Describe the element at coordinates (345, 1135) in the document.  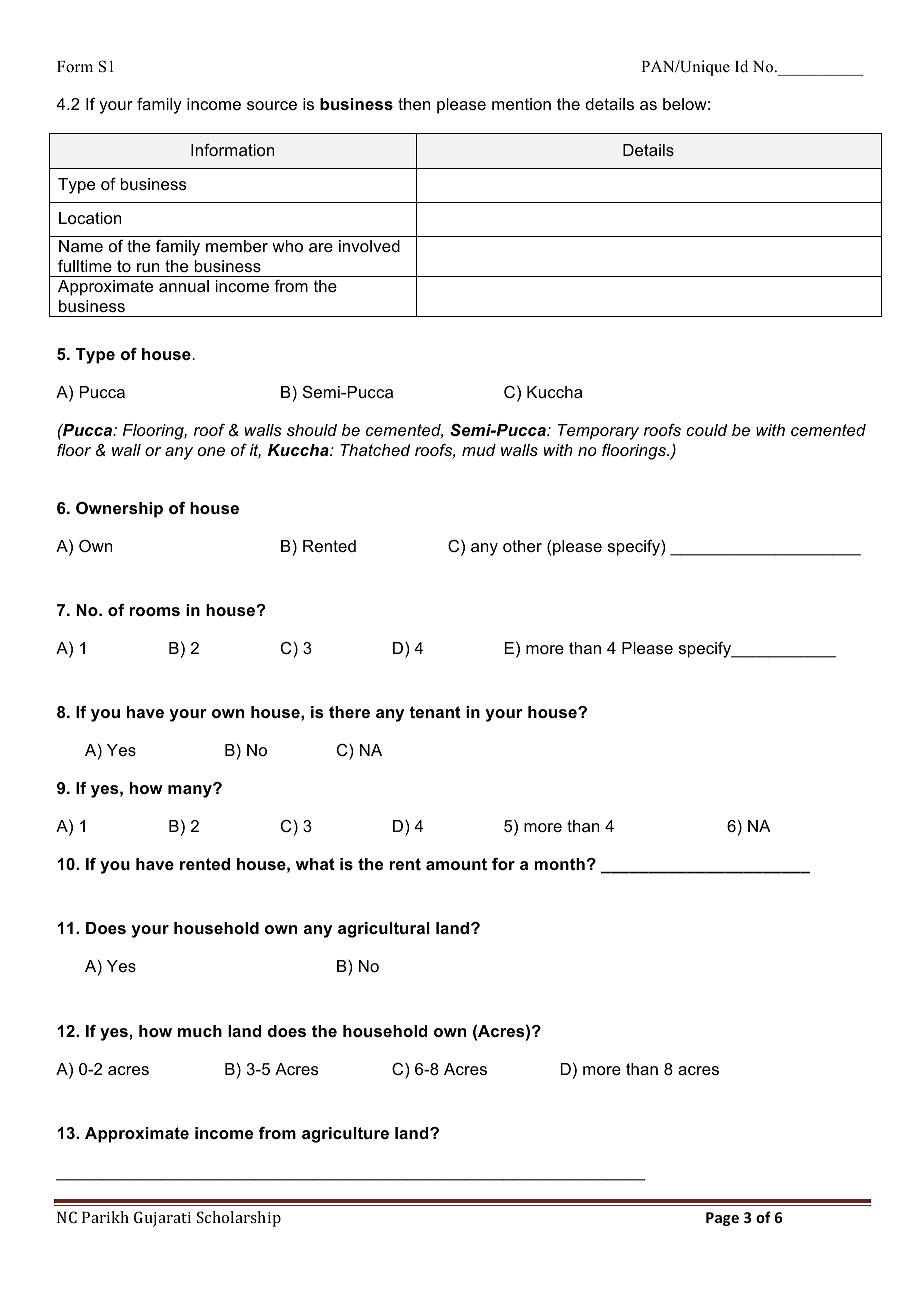
I see `agriculture` at that location.
